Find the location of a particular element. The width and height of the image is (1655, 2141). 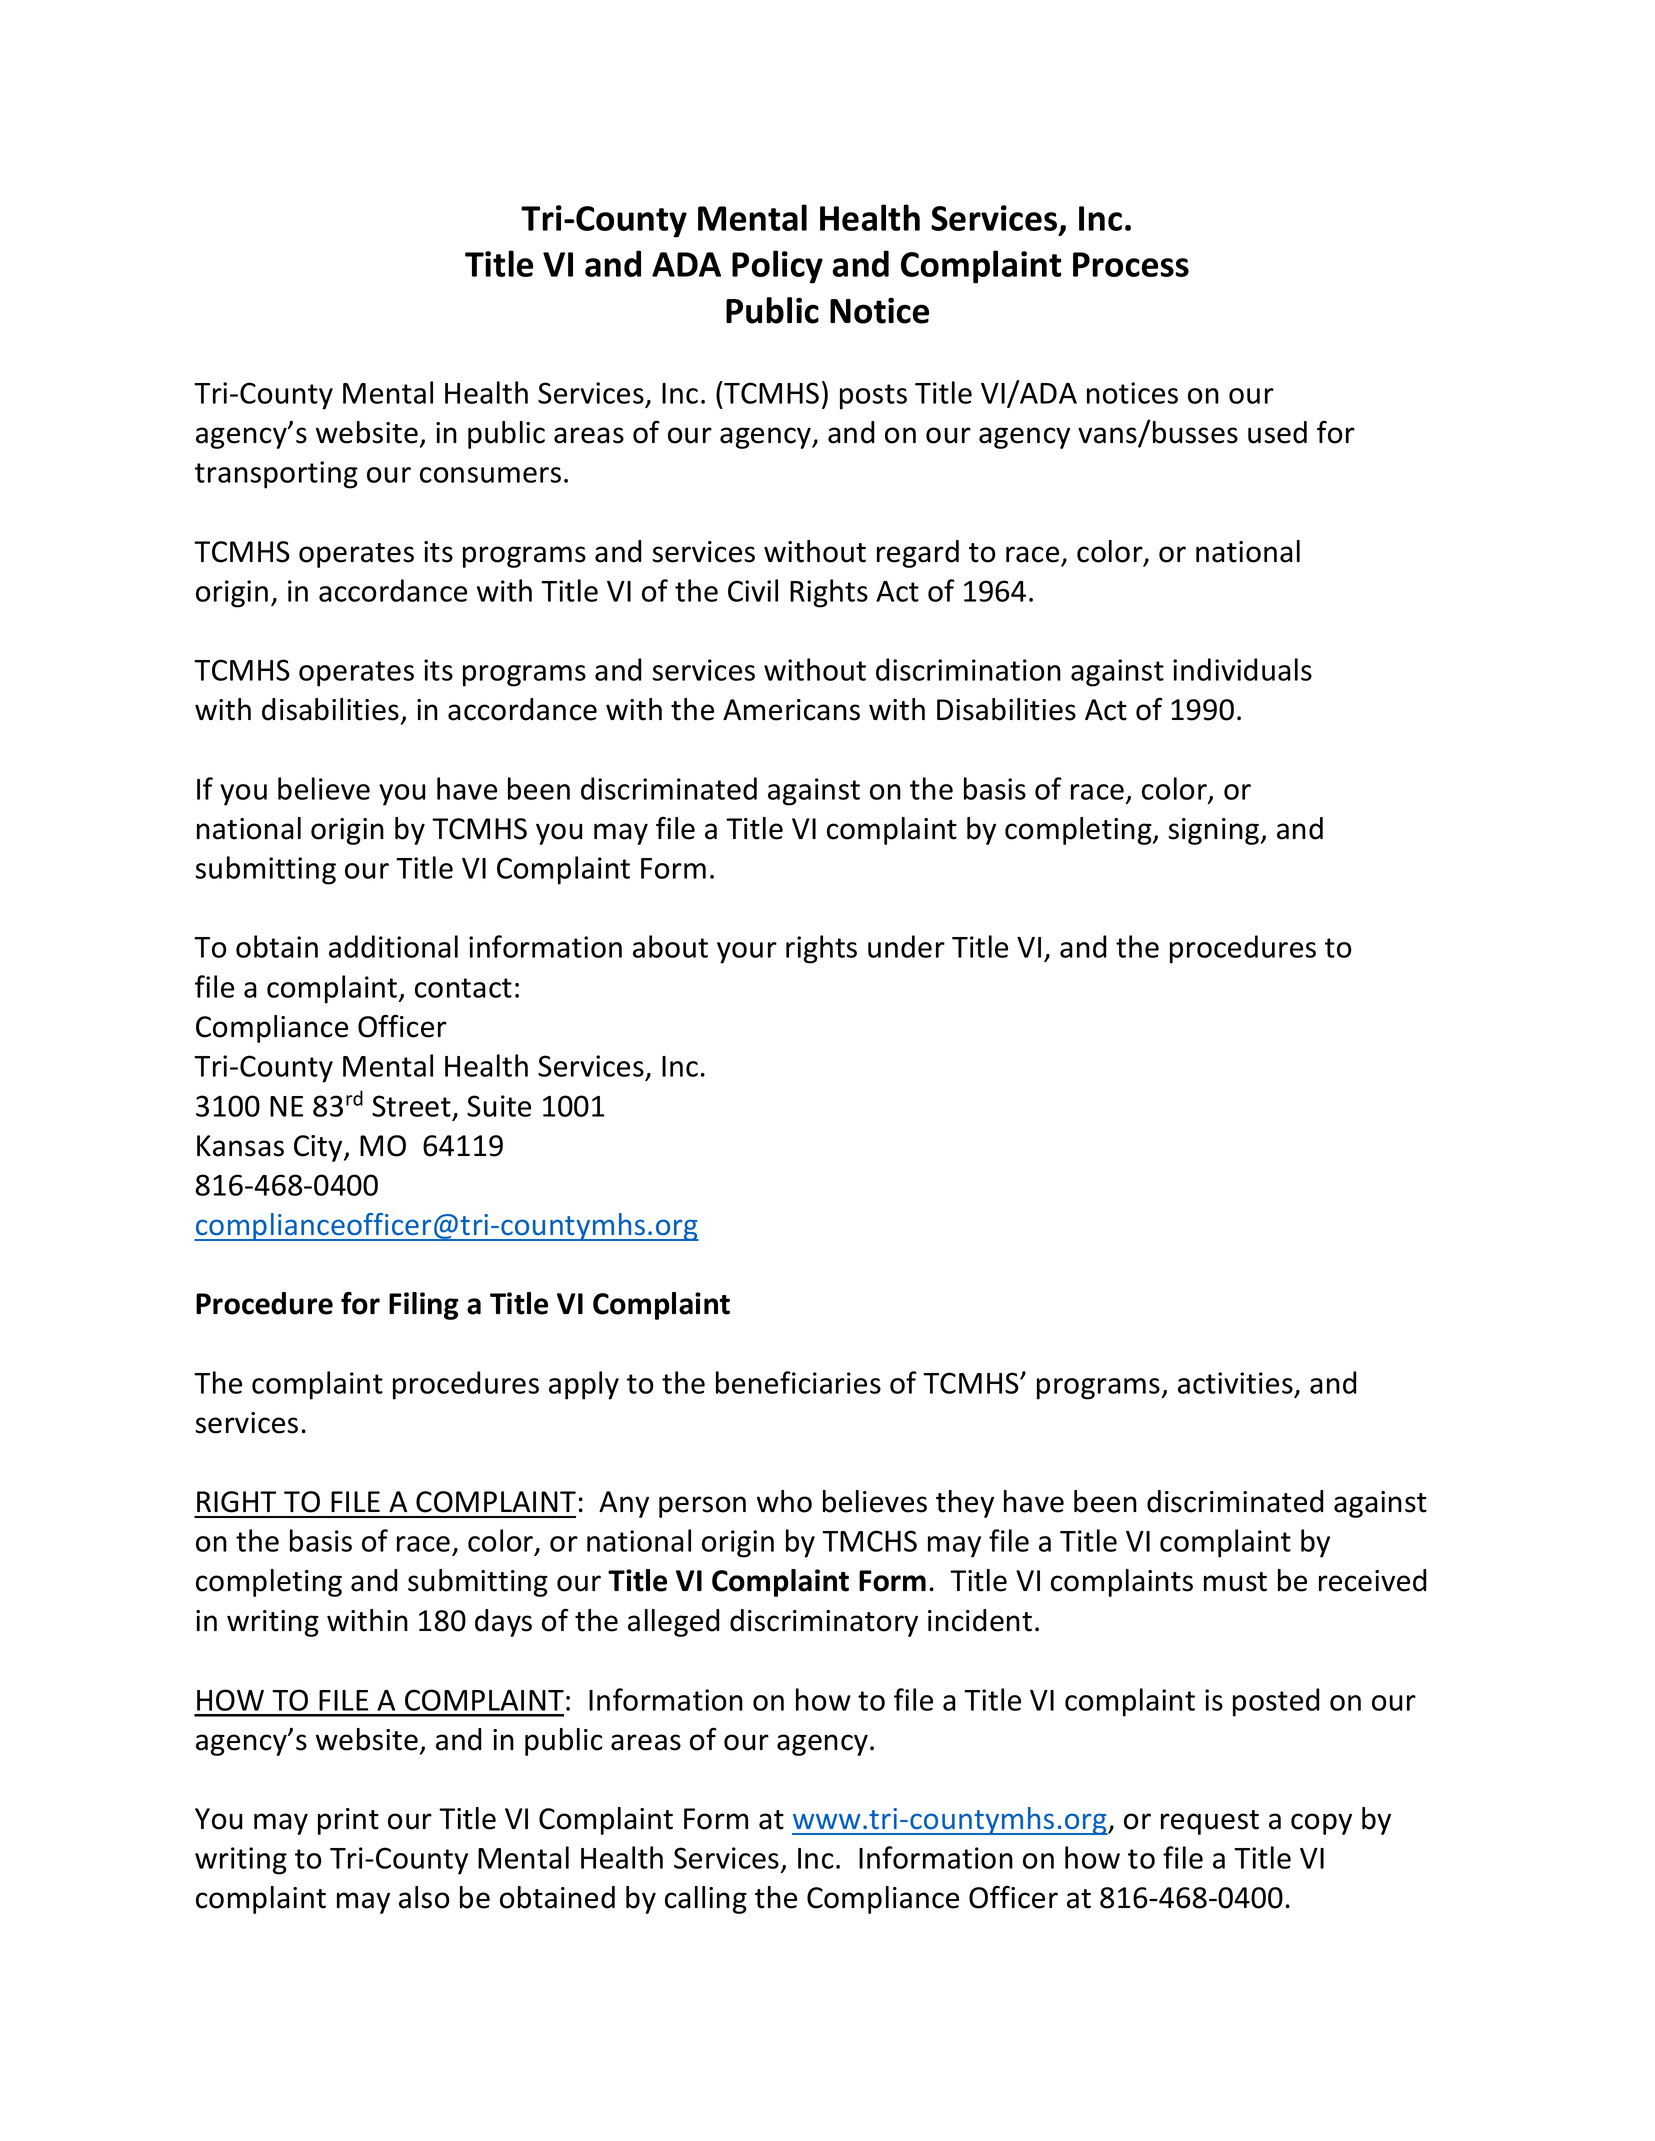

calling is located at coordinates (706, 1900).
